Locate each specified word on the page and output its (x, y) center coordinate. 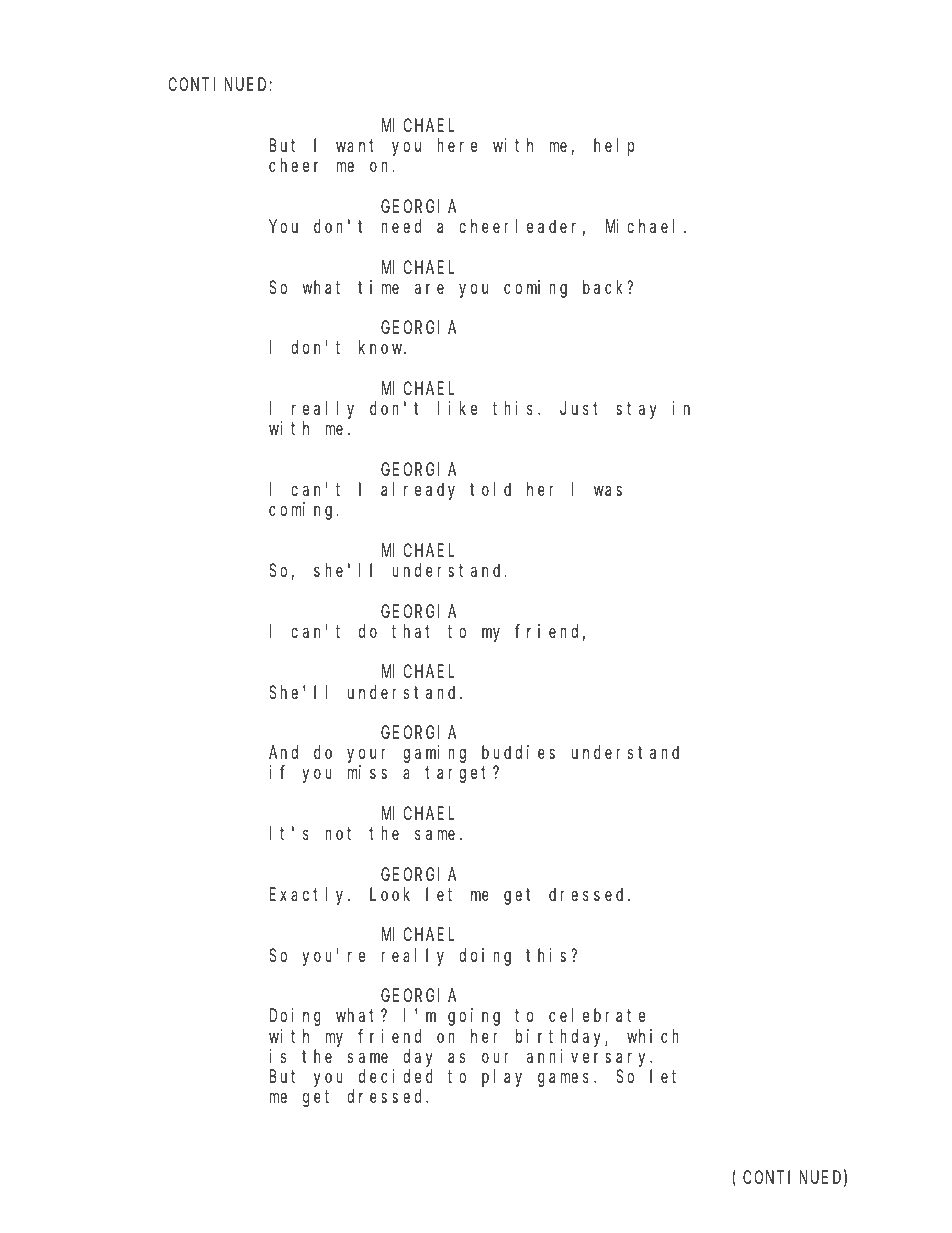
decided (396, 1076)
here (457, 145)
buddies (518, 752)
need (401, 226)
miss (367, 772)
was (608, 491)
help (614, 147)
